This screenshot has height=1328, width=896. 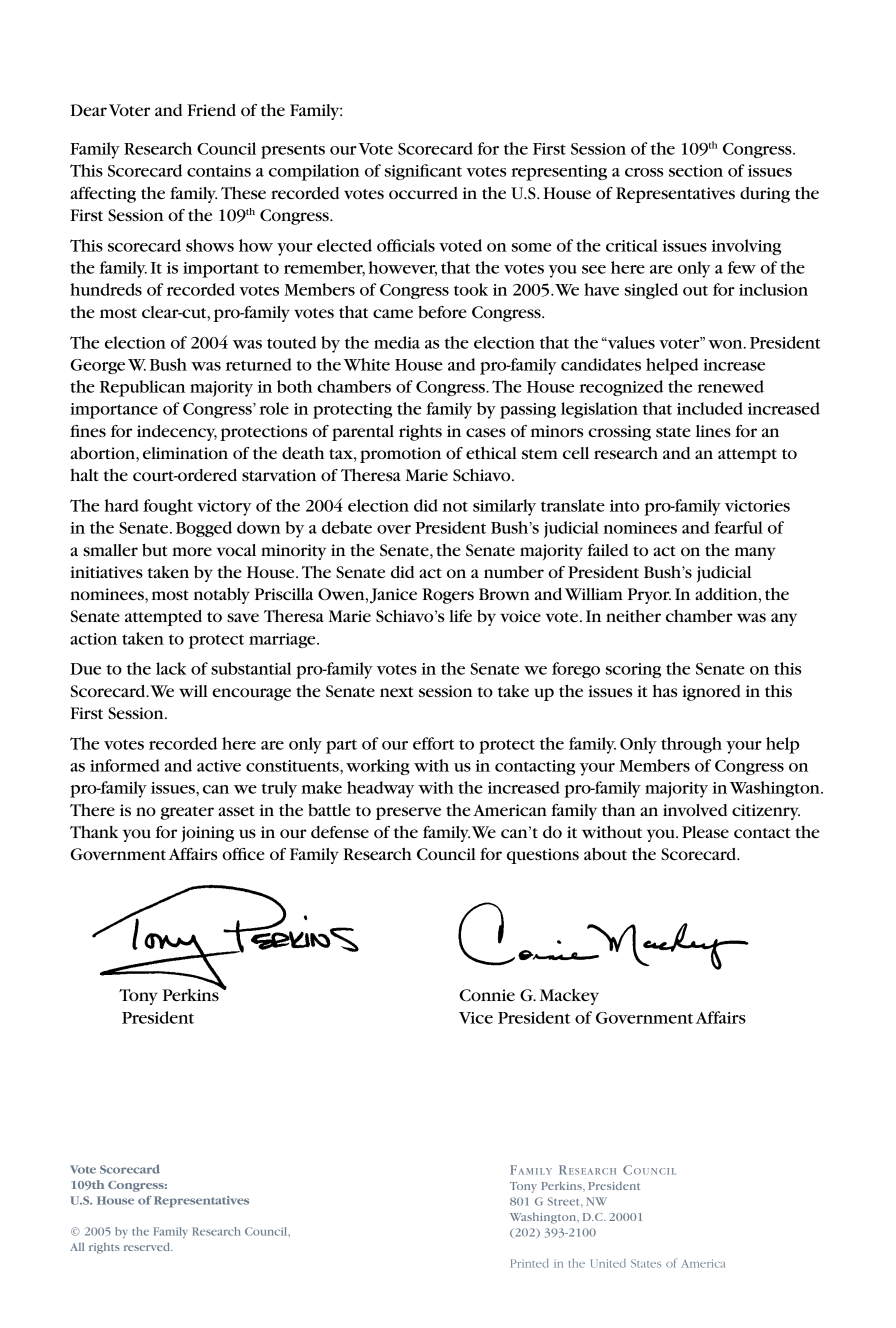 What do you see at coordinates (696, 171) in the screenshot?
I see `section` at bounding box center [696, 171].
